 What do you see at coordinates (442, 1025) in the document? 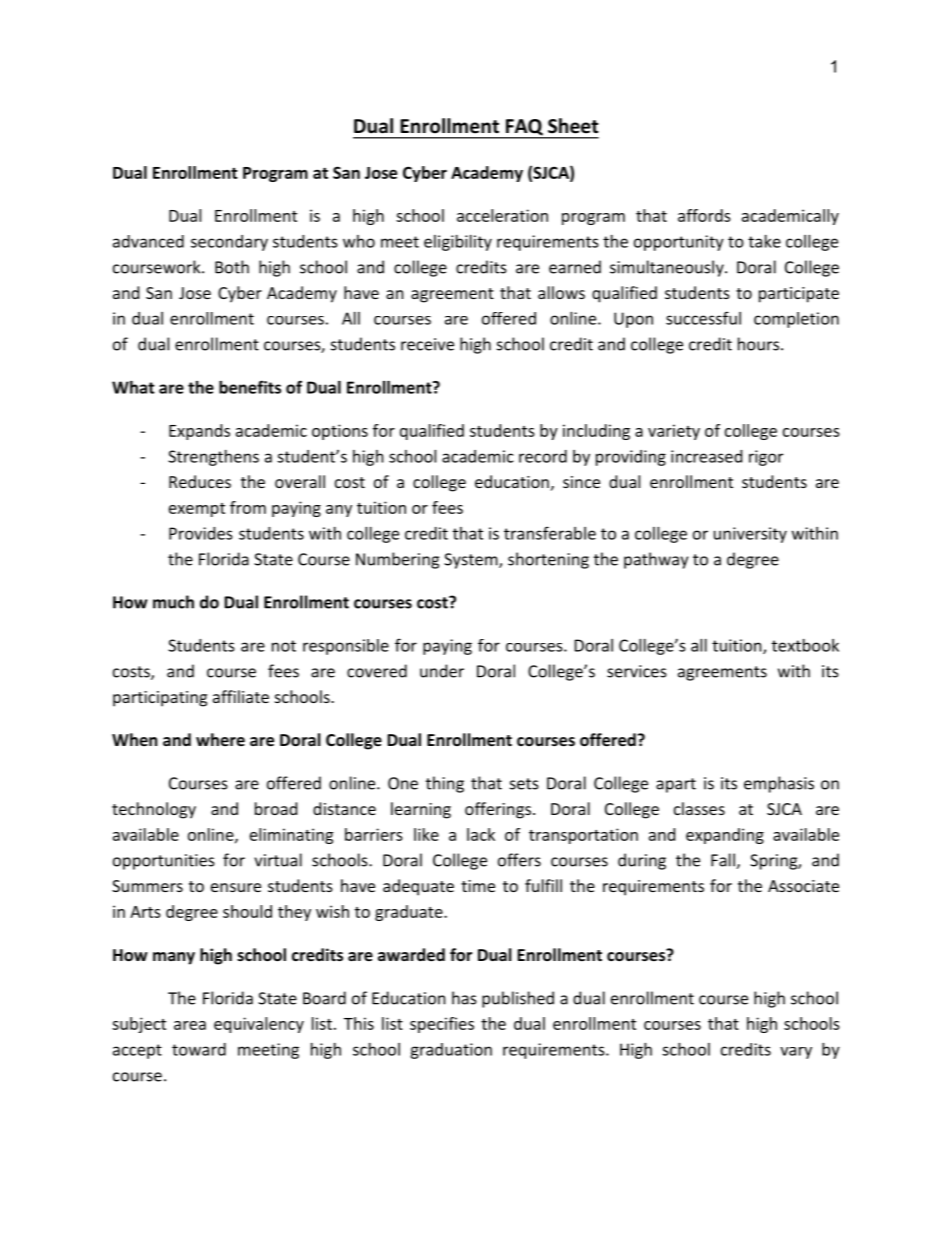
I see `specifies` at bounding box center [442, 1025].
